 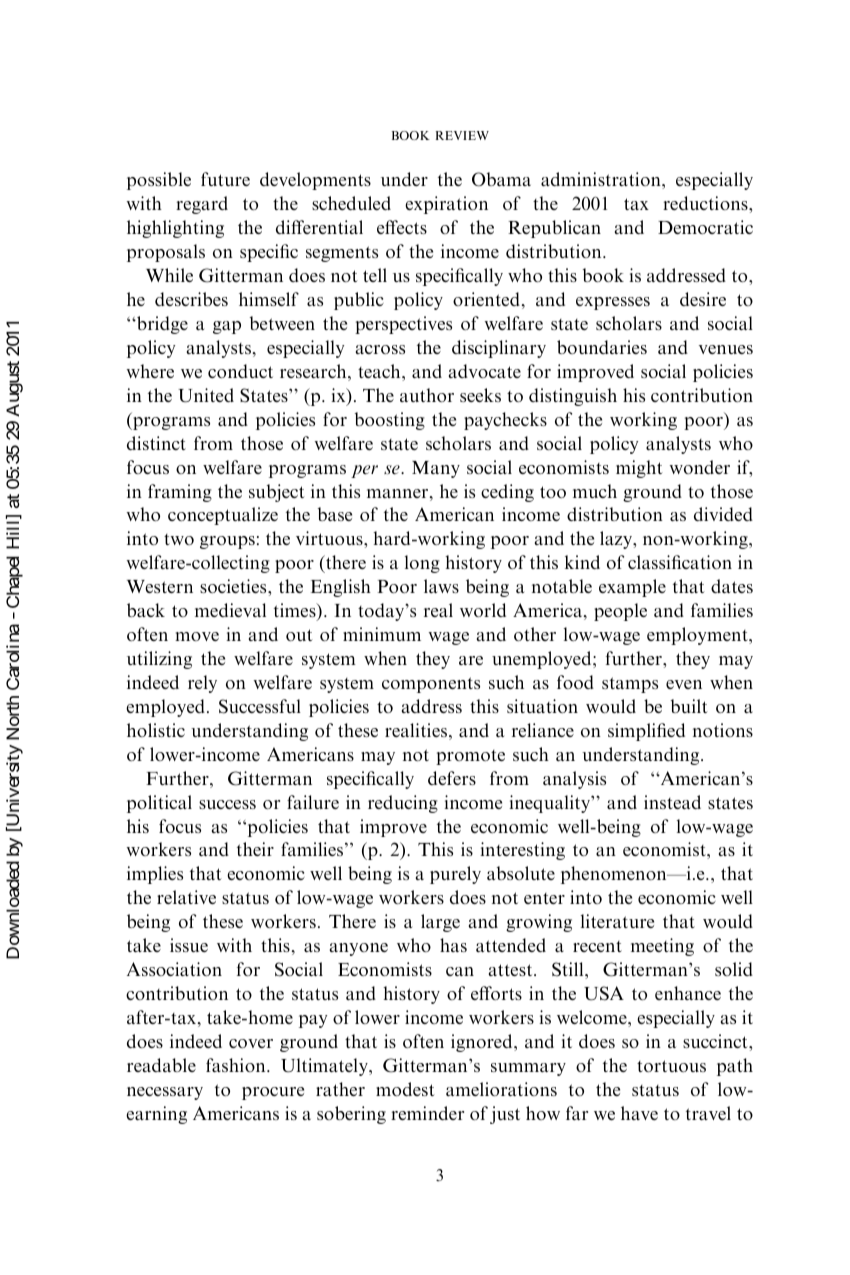 What do you see at coordinates (230, 610) in the screenshot?
I see `medieval` at bounding box center [230, 610].
